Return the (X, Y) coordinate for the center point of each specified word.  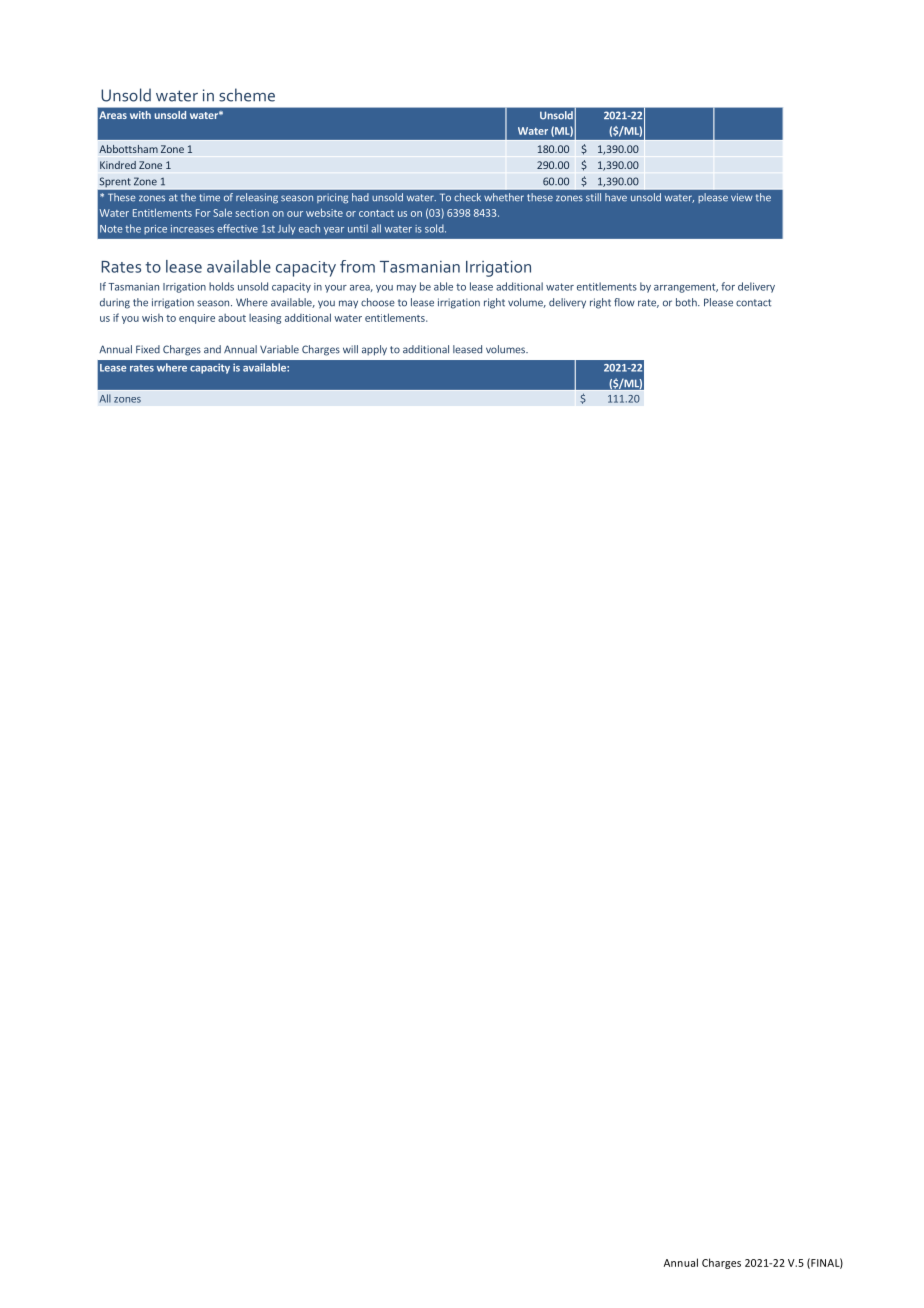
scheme (247, 95)
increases (192, 229)
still (593, 197)
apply (374, 350)
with (140, 115)
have (616, 197)
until (358, 228)
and (212, 349)
